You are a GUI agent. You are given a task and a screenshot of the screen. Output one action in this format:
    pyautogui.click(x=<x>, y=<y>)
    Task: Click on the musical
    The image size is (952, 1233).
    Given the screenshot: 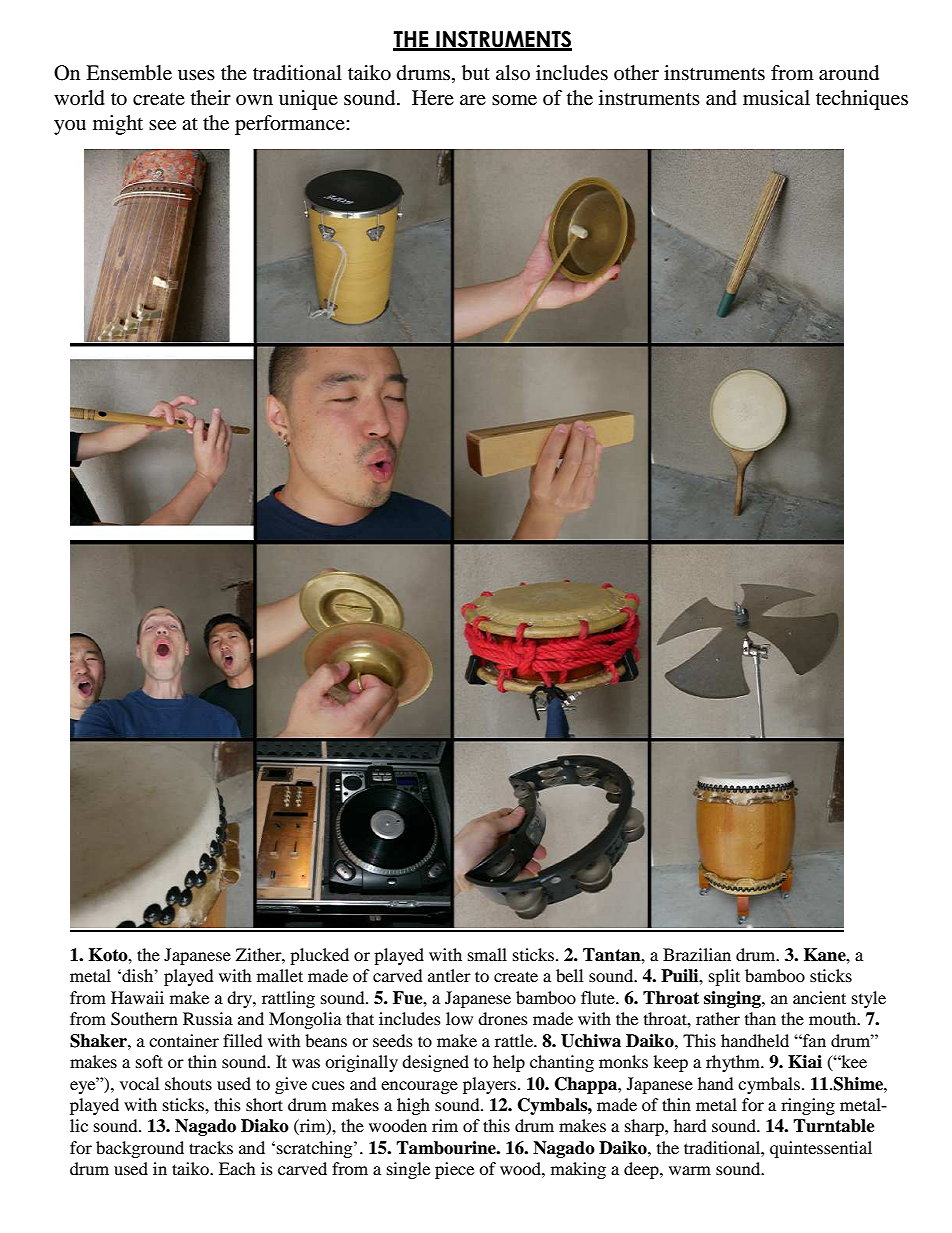 What is the action you would take?
    pyautogui.click(x=776, y=98)
